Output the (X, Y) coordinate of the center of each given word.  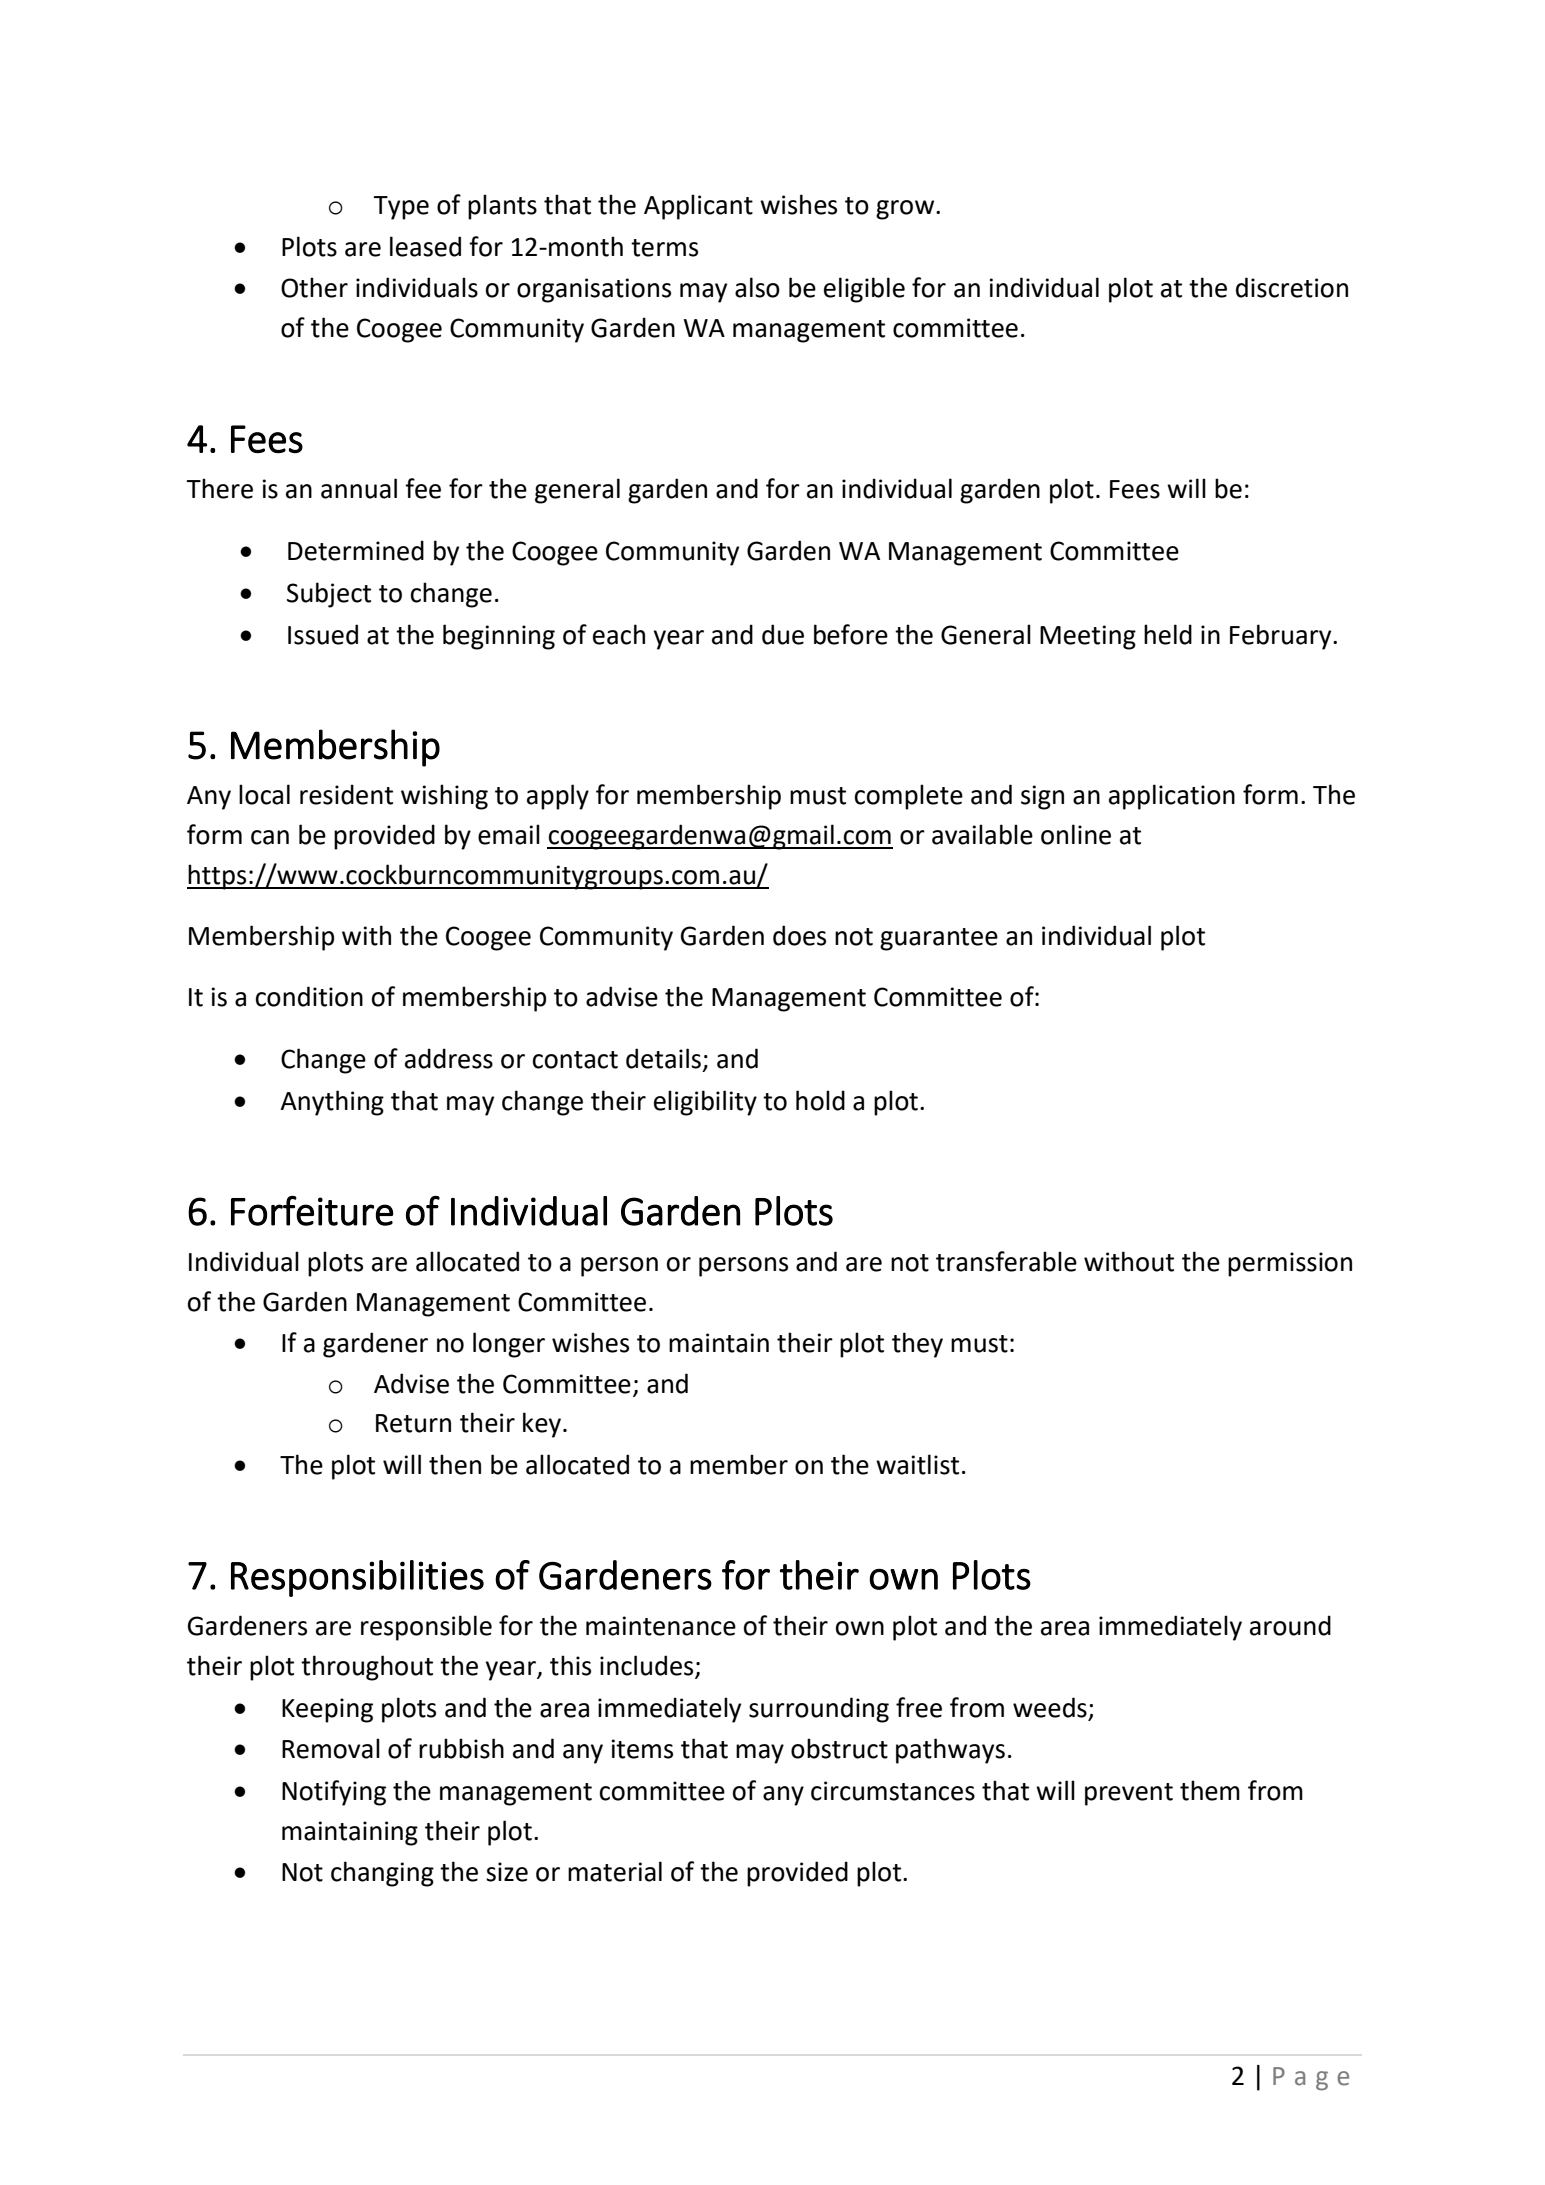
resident (346, 794)
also (757, 287)
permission (1290, 1264)
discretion (1292, 287)
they (917, 1345)
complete (909, 797)
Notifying (334, 1793)
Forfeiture (312, 1211)
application (1172, 797)
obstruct (839, 1748)
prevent (1129, 1794)
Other (314, 287)
